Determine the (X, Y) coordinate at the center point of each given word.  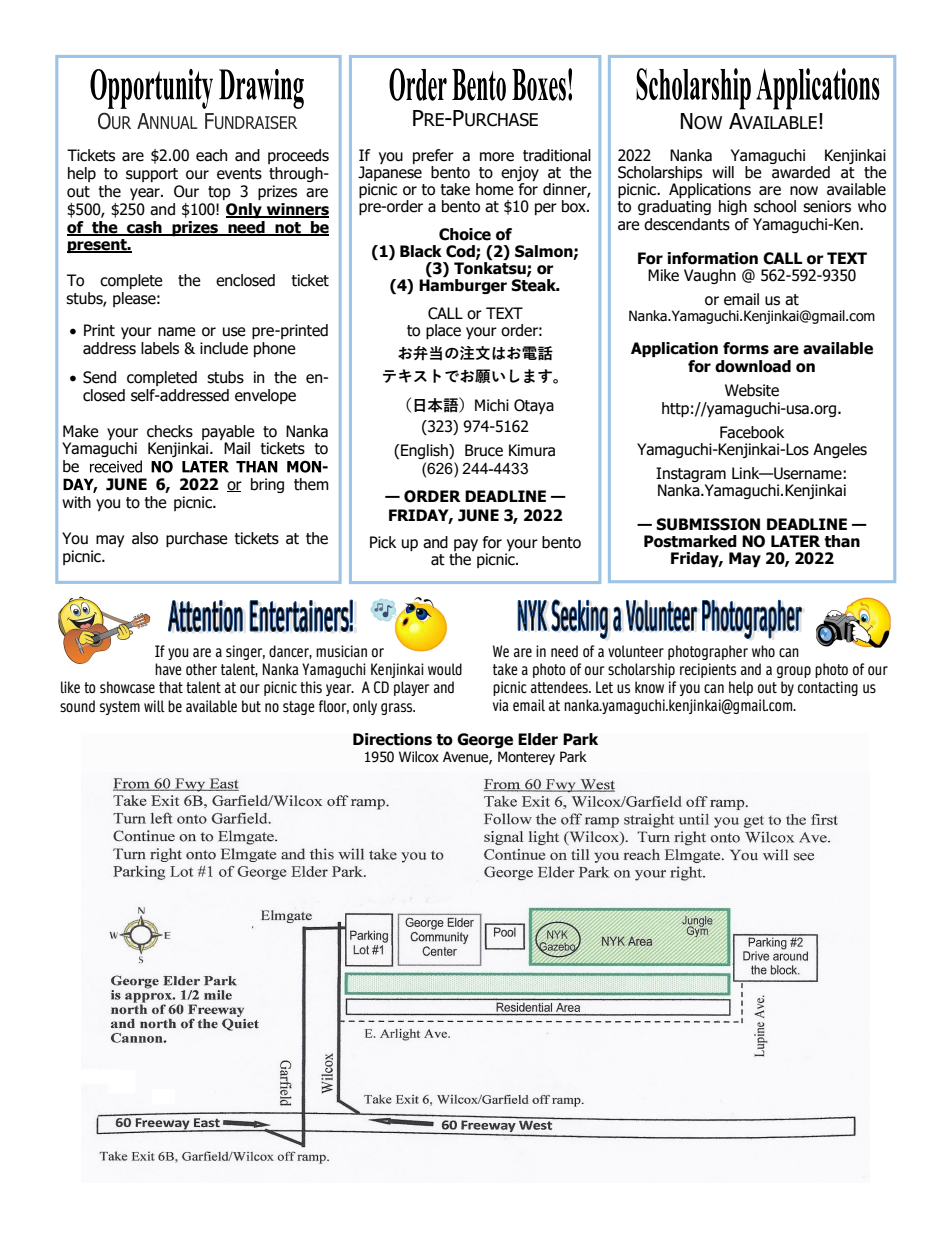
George (485, 740)
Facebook (752, 432)
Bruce (484, 450)
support (152, 175)
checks (170, 431)
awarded (801, 172)
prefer (433, 158)
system (120, 708)
